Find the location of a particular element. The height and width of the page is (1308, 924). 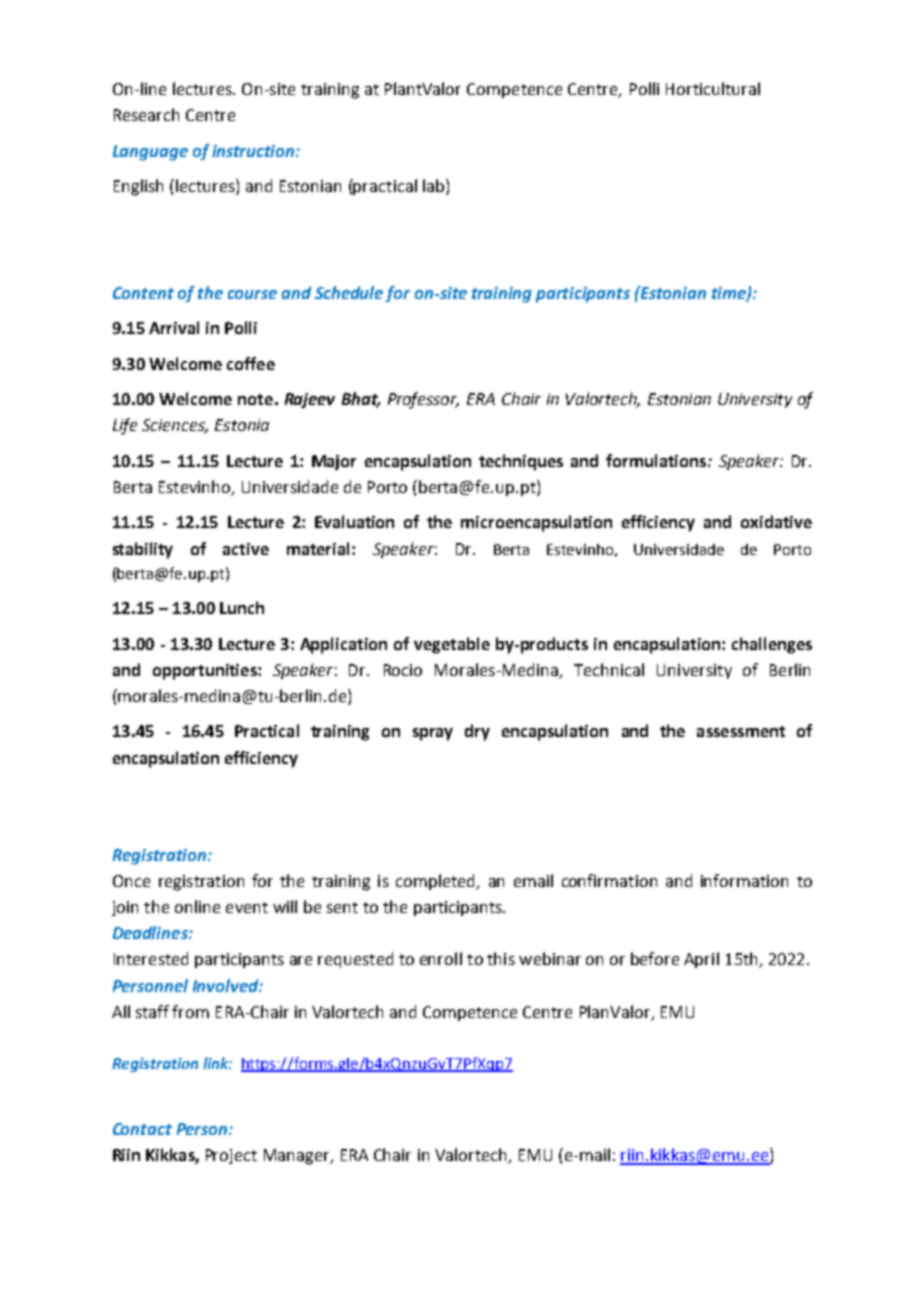

Once is located at coordinates (131, 881).
